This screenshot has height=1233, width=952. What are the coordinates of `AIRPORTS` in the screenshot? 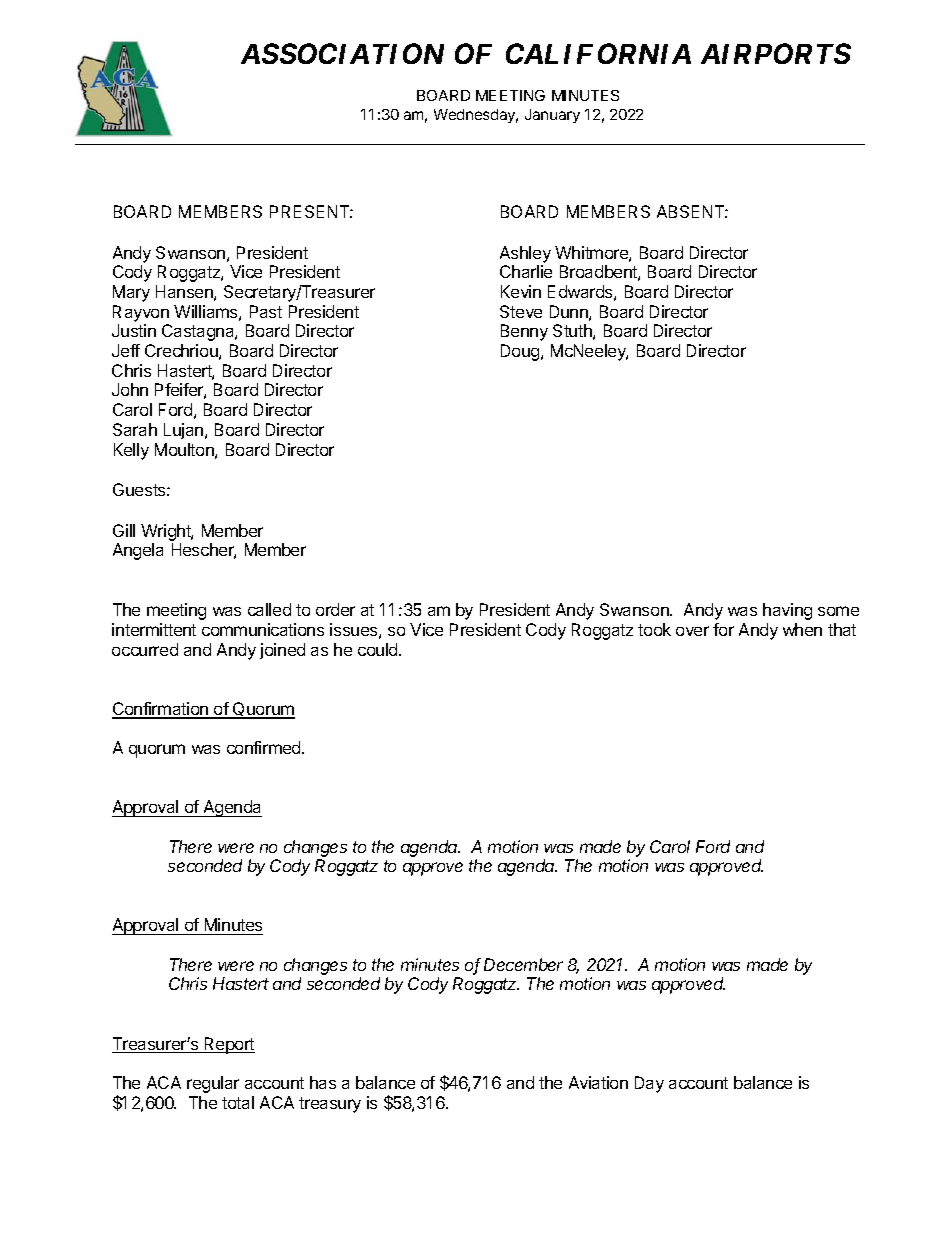 It's located at (776, 53).
